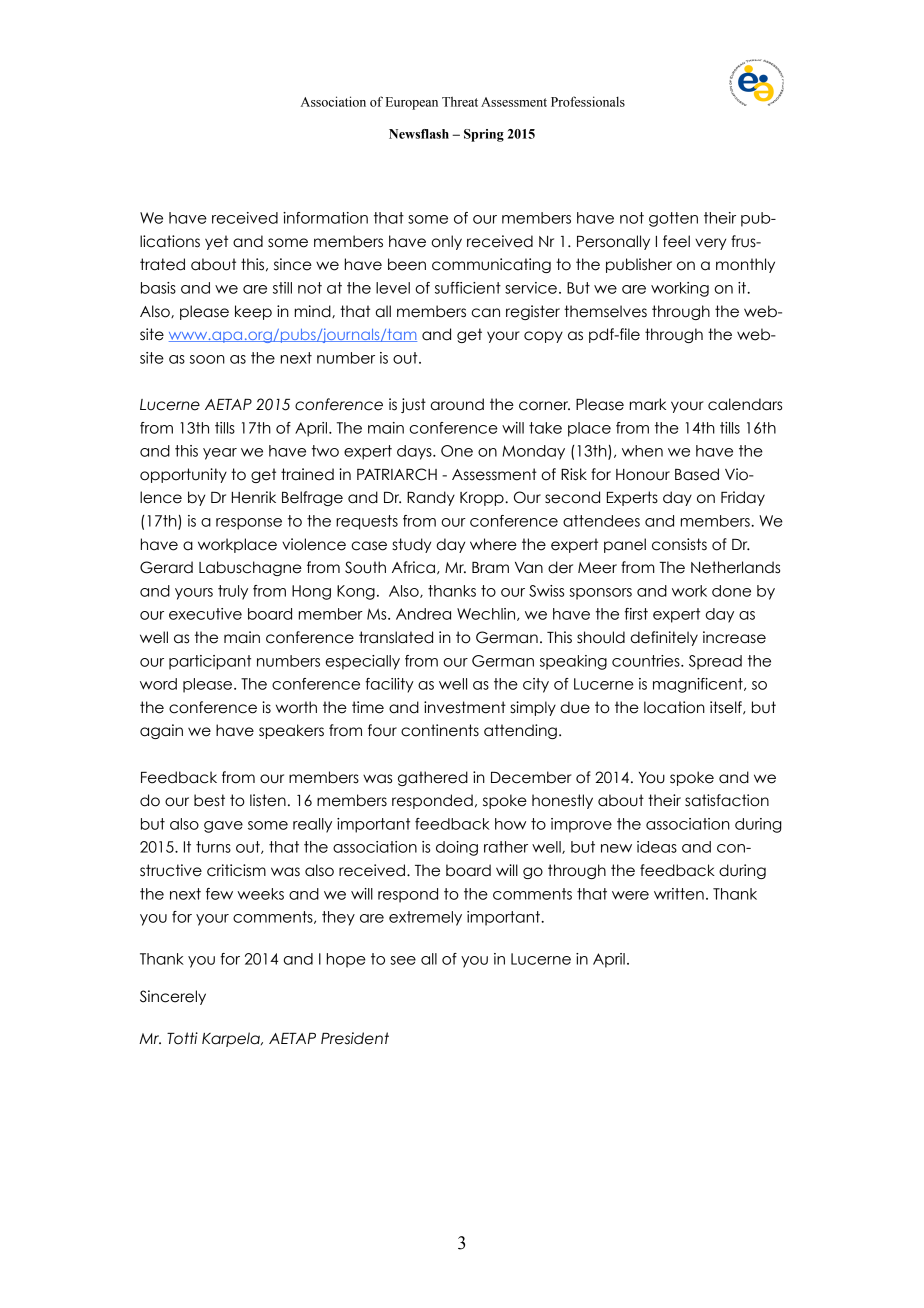 This screenshot has height=1308, width=924. Describe the element at coordinates (648, 404) in the screenshot. I see `mark` at that location.
